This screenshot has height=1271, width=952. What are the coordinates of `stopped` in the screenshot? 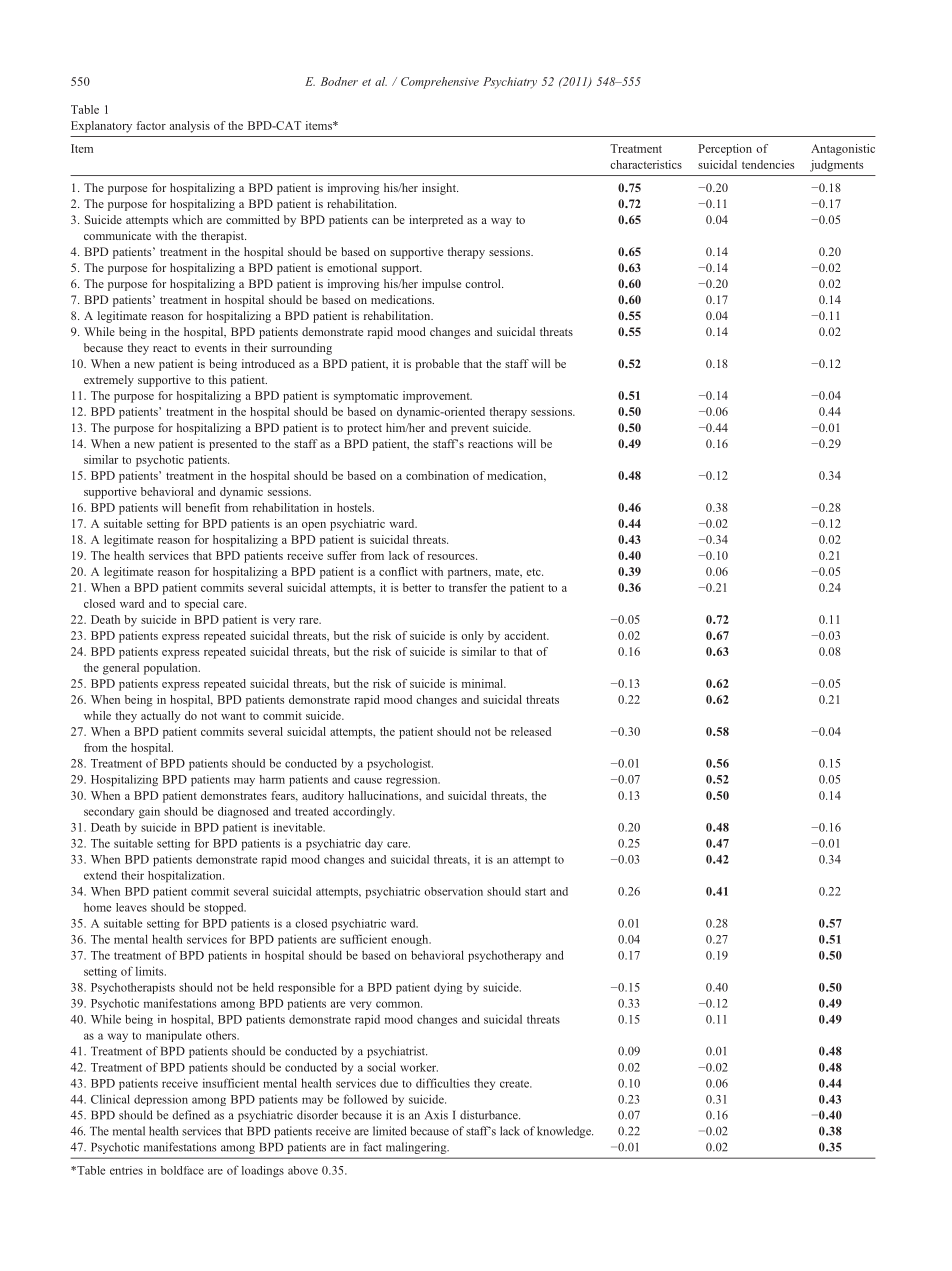 It's located at (225, 908).
